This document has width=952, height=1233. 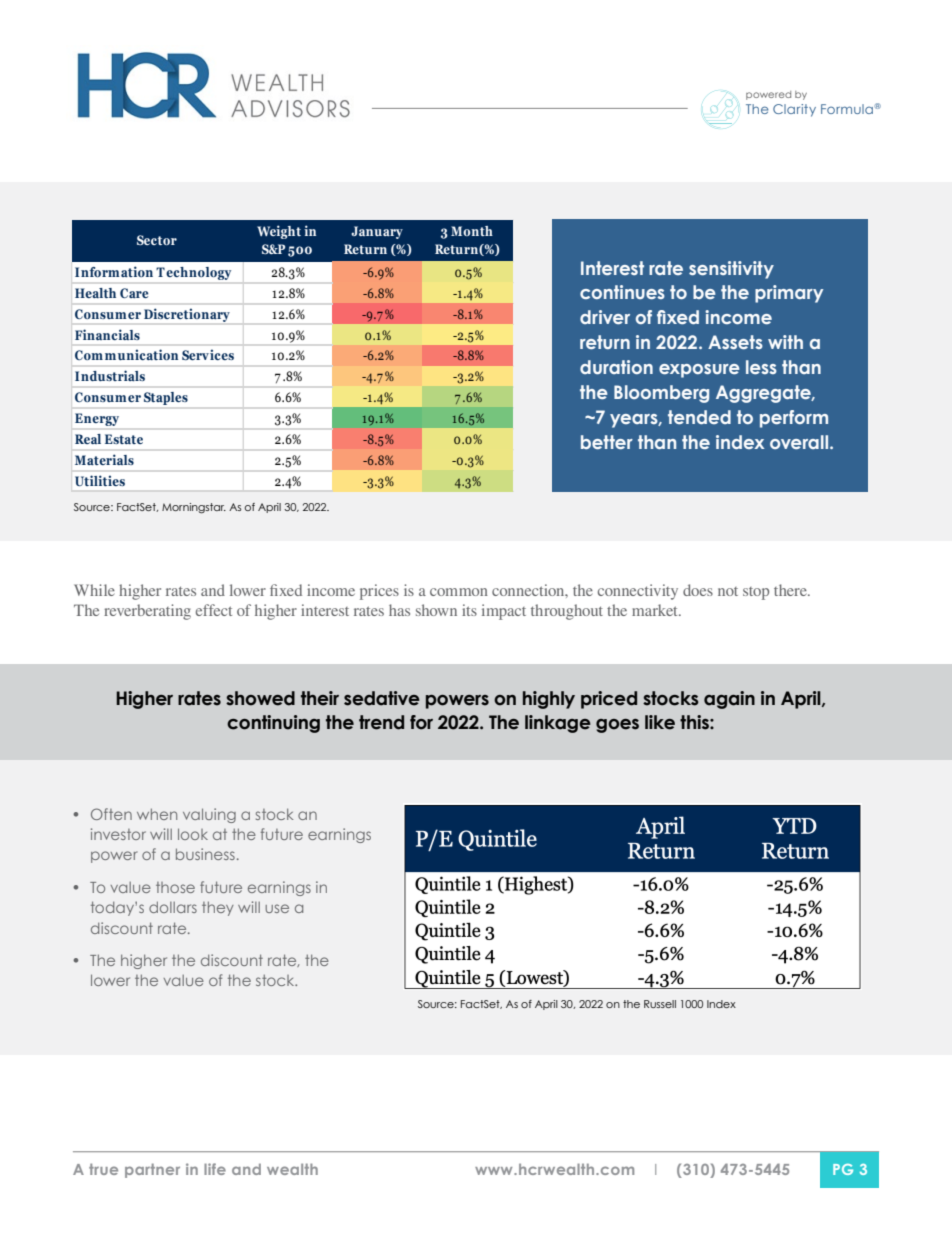 What do you see at coordinates (166, 398) in the document?
I see `Staples` at bounding box center [166, 398].
